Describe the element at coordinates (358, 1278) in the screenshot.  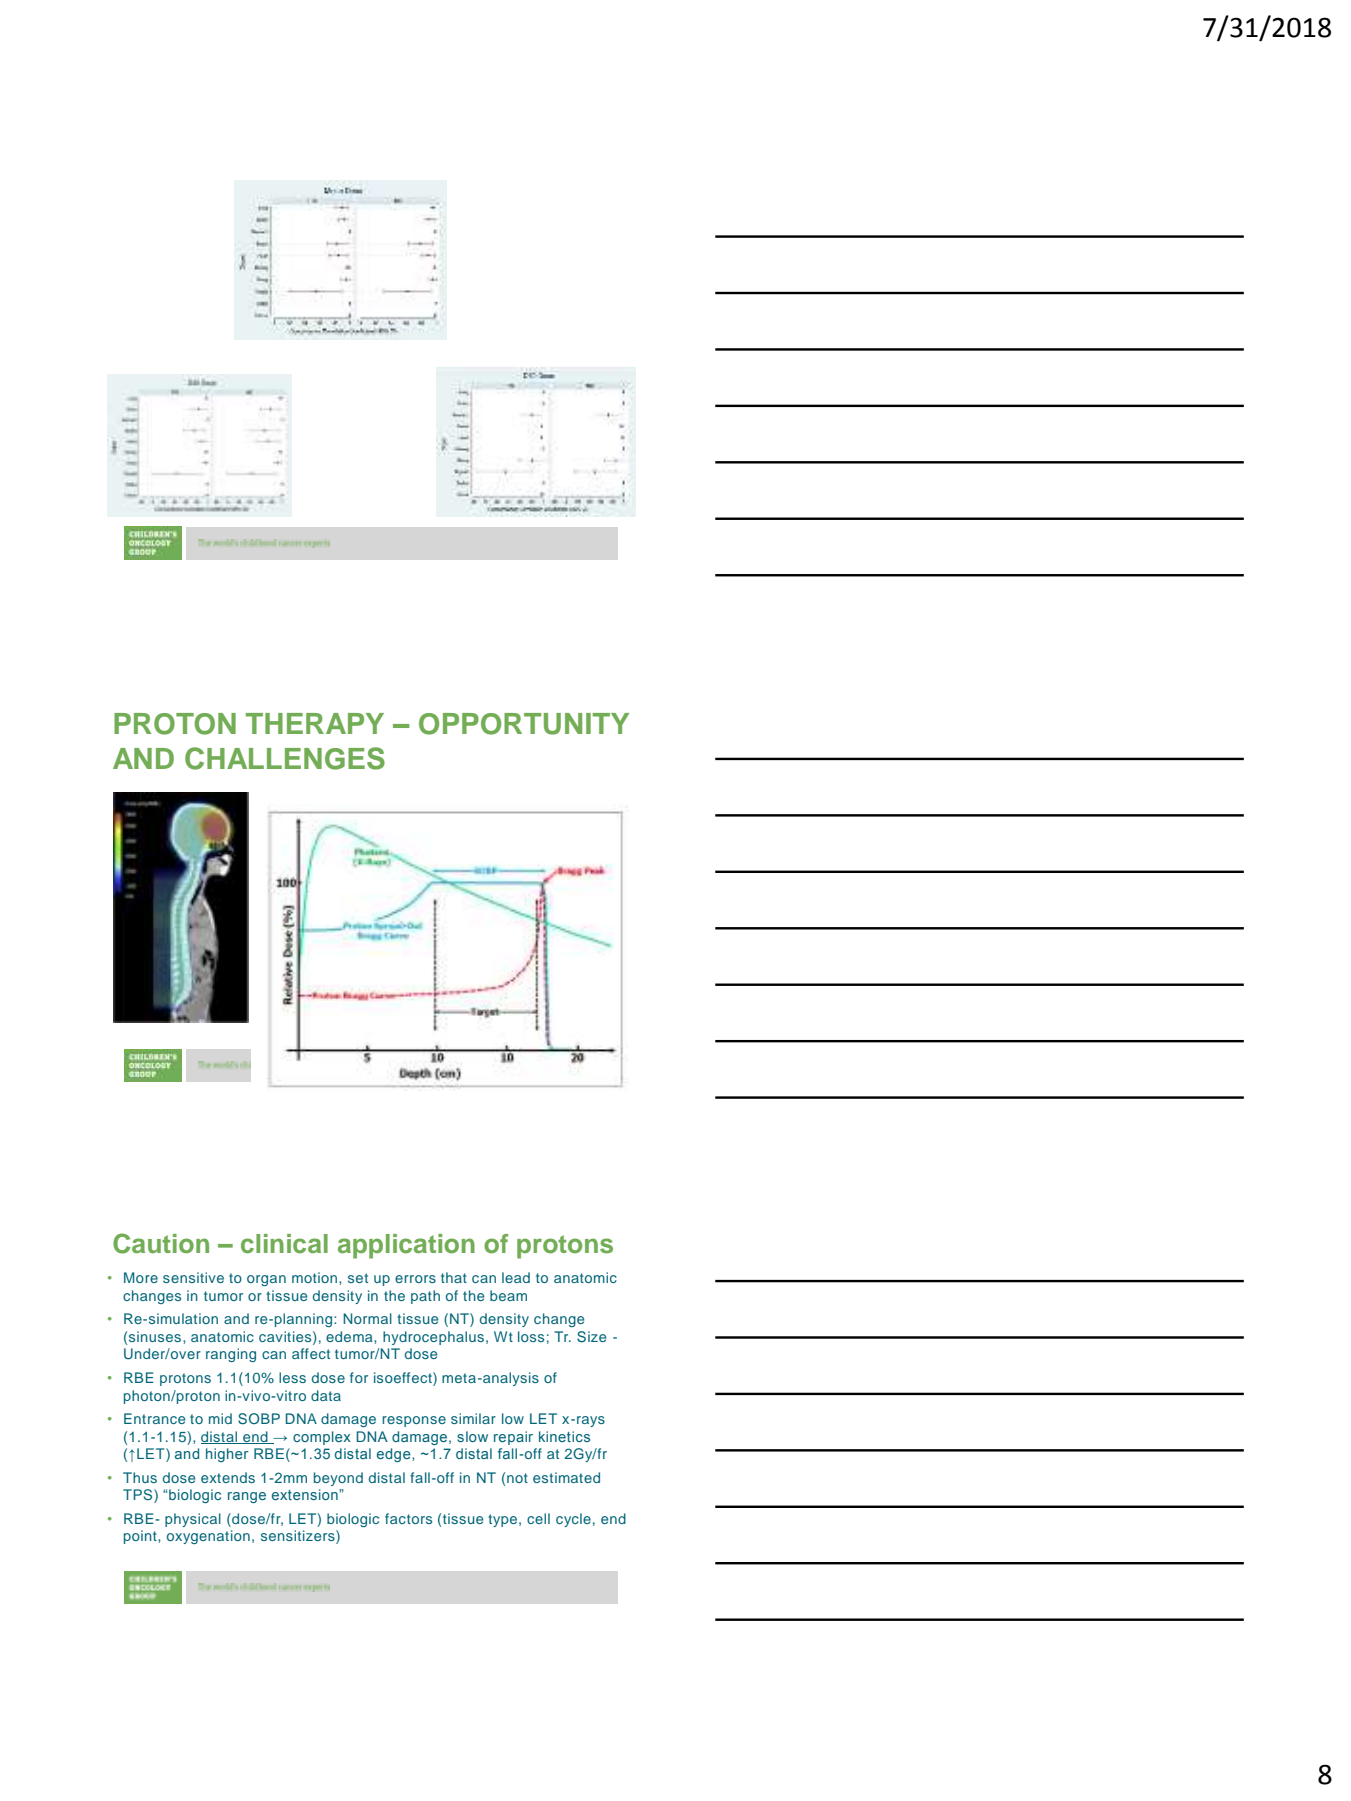
I see `set` at that location.
